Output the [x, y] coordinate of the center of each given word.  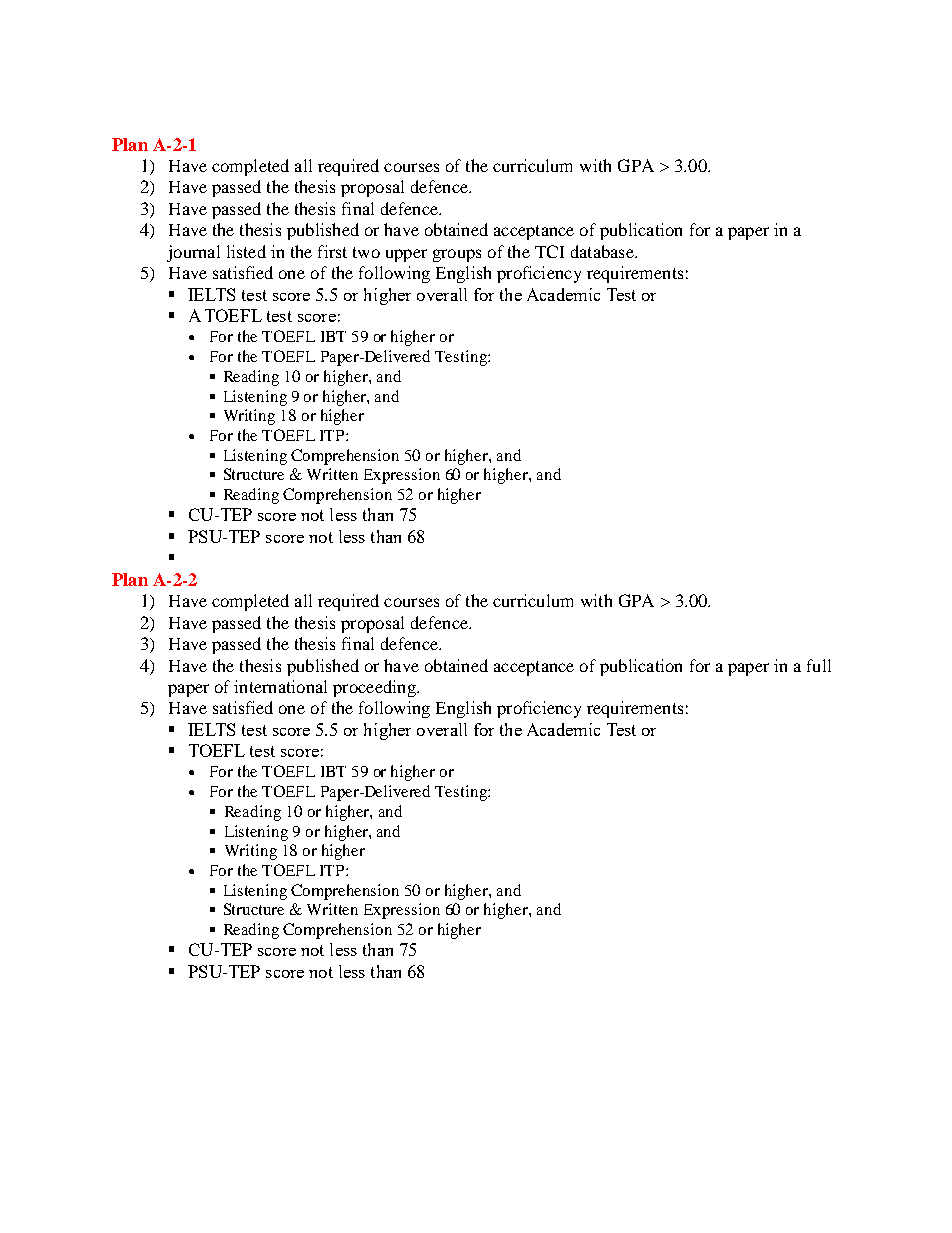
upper [406, 255]
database [603, 251]
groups [457, 255]
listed [246, 251]
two [366, 252]
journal [193, 253]
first [332, 251]
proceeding [375, 688]
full [819, 665]
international [280, 686]
